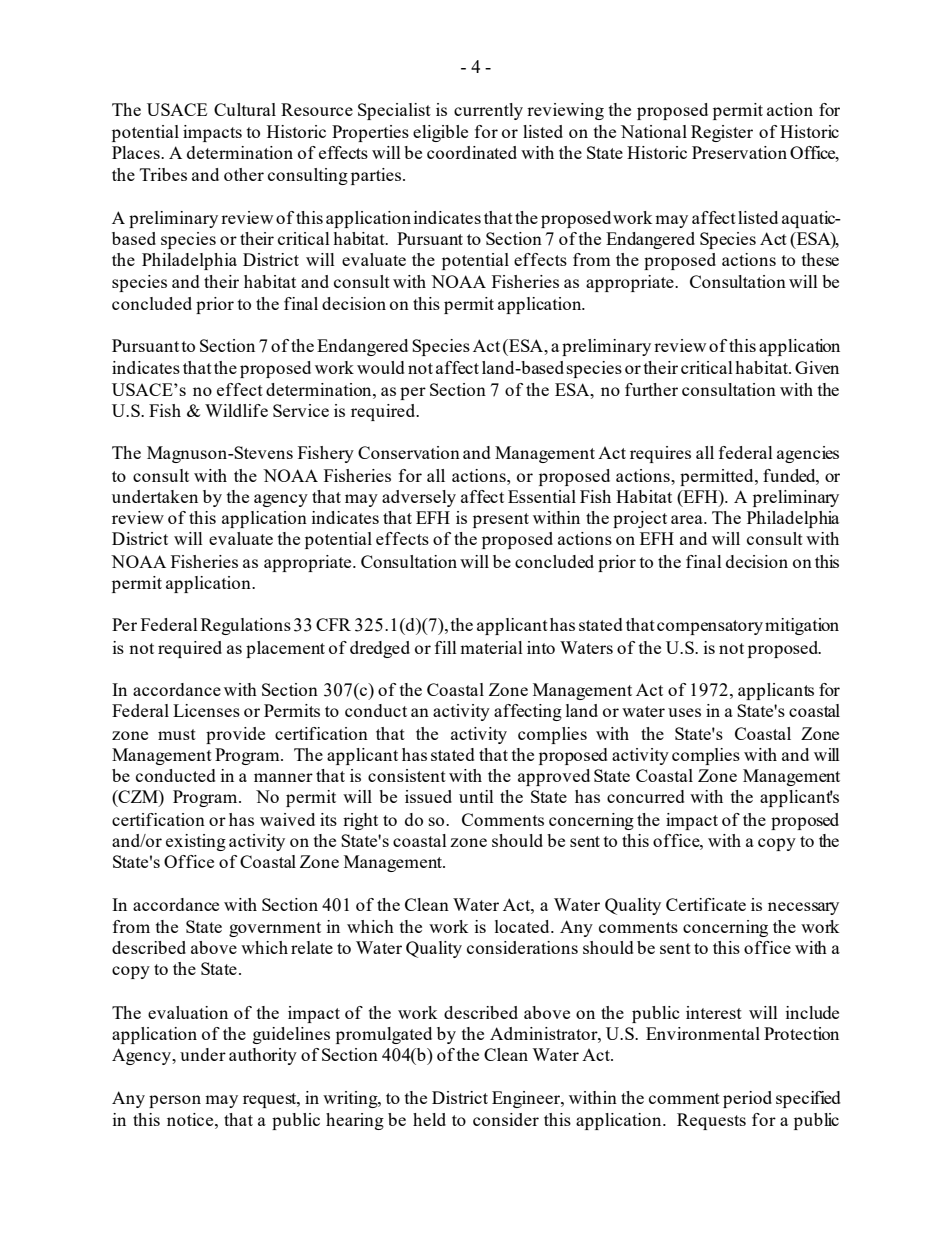 The height and width of the image is (1233, 952). What do you see at coordinates (245, 109) in the image?
I see `Cultural` at bounding box center [245, 109].
